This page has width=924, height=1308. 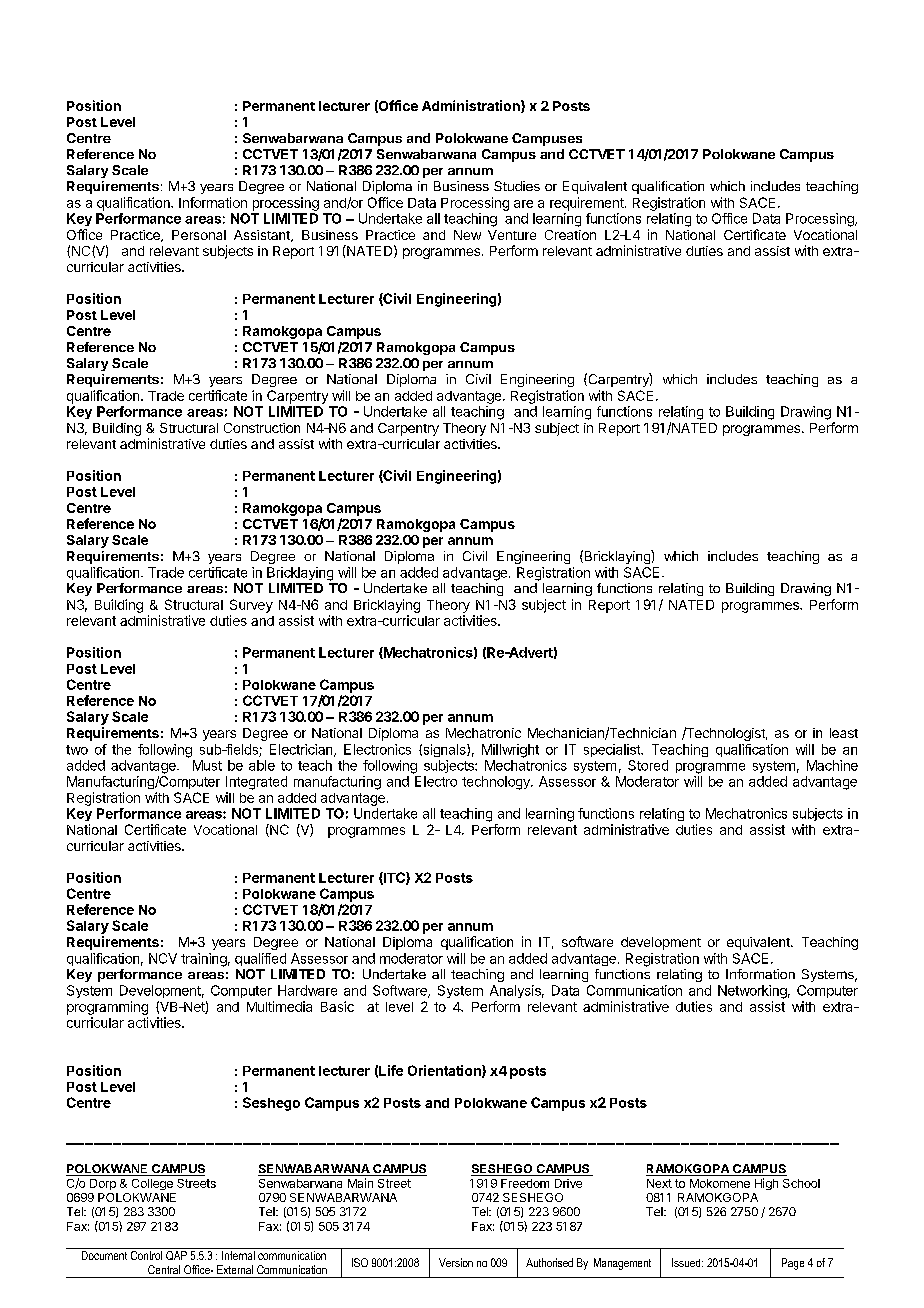 I want to click on Personal, so click(x=199, y=235).
